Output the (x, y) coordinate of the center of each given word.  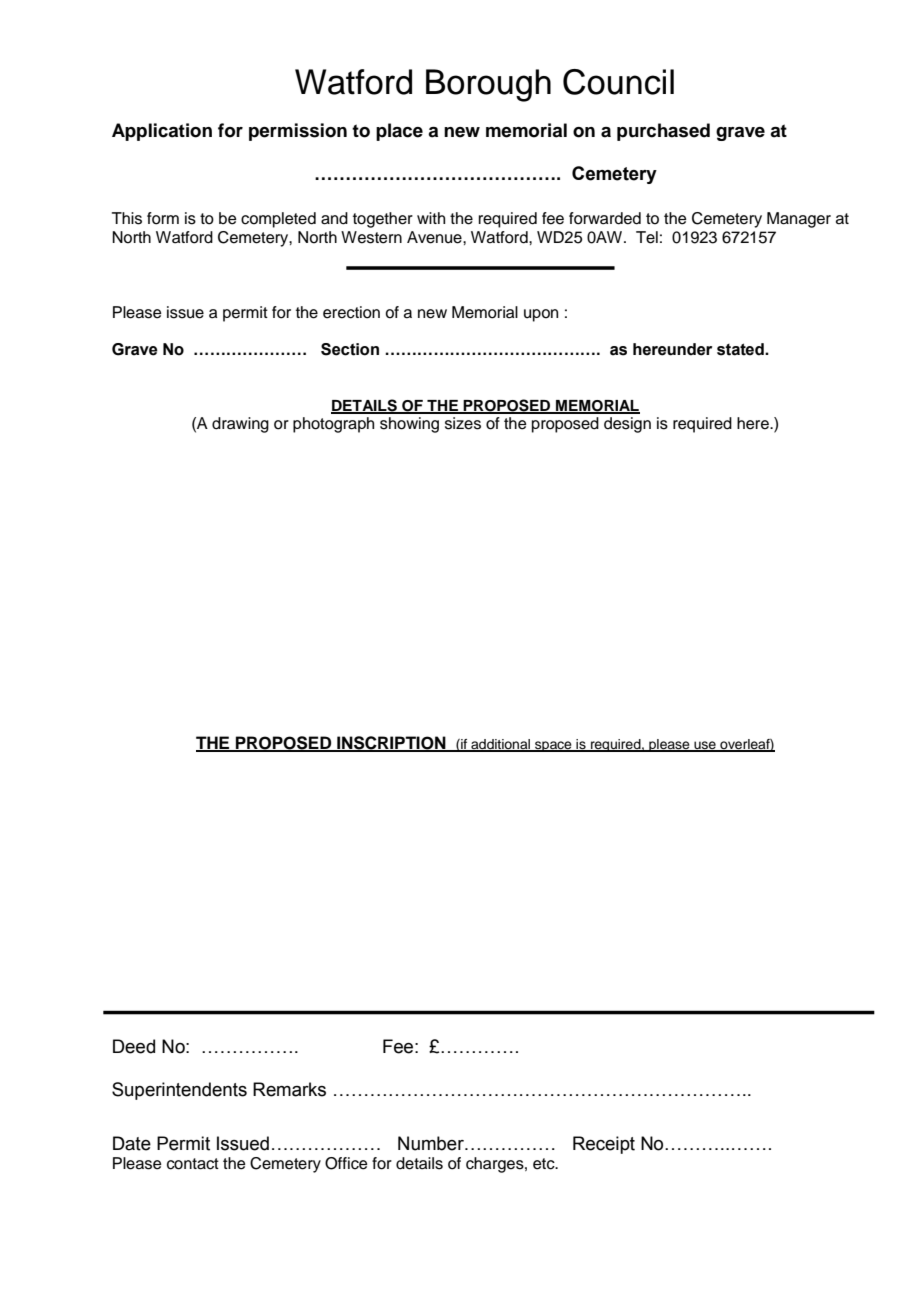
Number (432, 1143)
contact (193, 1164)
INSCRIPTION (391, 744)
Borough (488, 85)
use (705, 746)
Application (162, 132)
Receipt (604, 1145)
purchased (663, 132)
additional (501, 745)
